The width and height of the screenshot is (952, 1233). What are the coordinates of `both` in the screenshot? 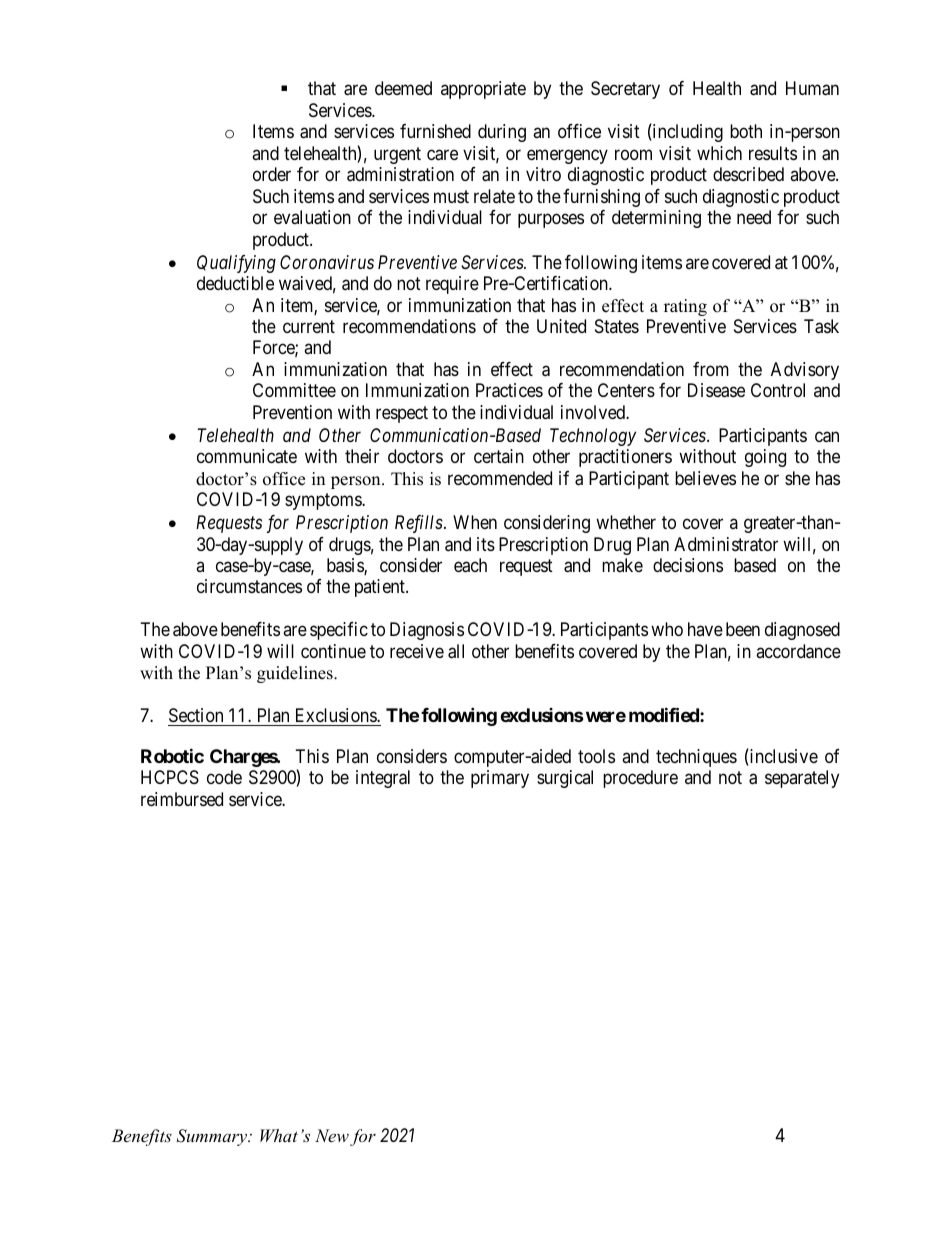 It's located at (746, 131).
